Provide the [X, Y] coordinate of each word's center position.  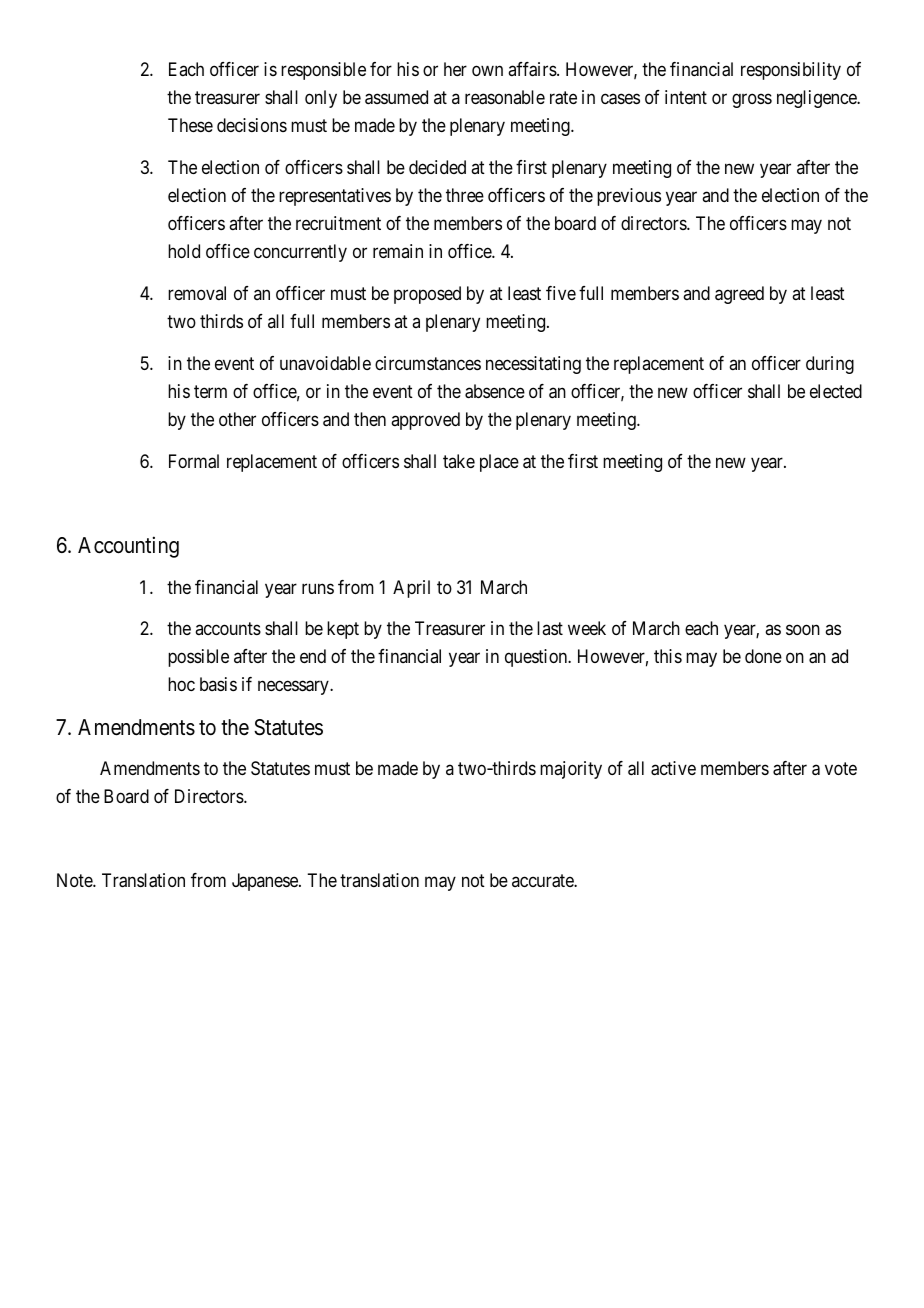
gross [752, 101]
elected [836, 391]
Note [75, 880]
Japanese [266, 882]
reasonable [505, 97]
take [459, 461]
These [190, 125]
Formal [194, 461]
